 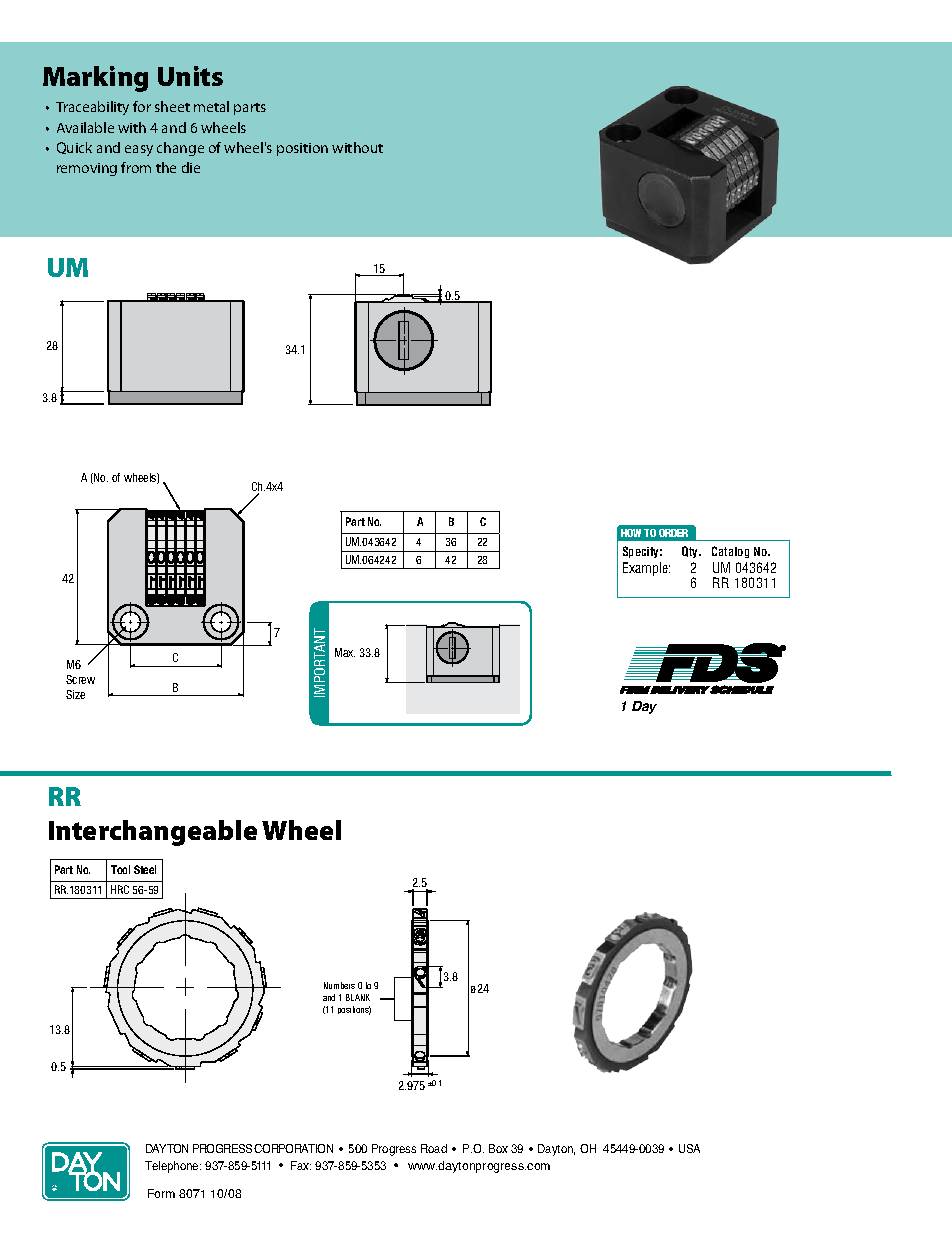 I want to click on Road, so click(x=434, y=1148).
